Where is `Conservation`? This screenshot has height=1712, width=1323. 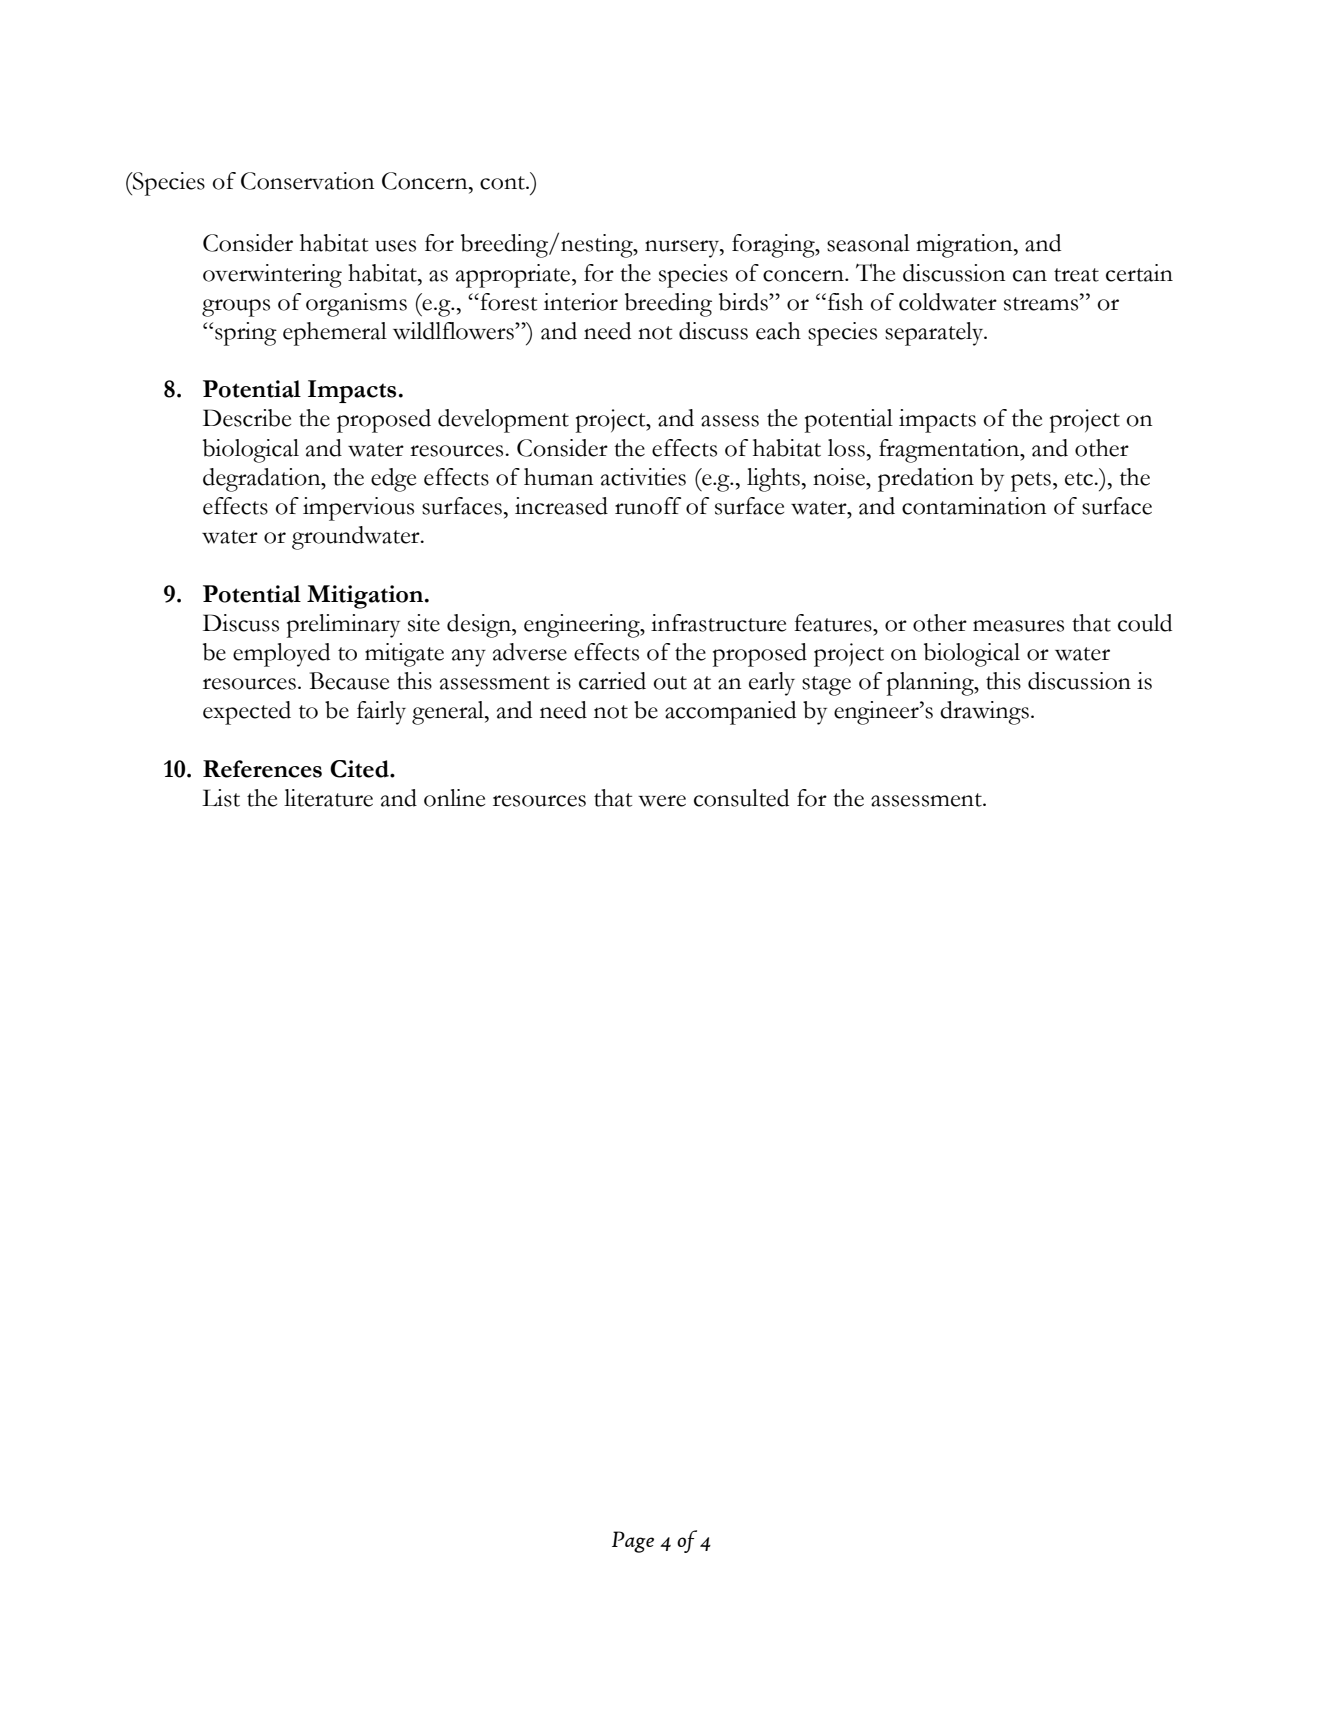 Conservation is located at coordinates (308, 181).
